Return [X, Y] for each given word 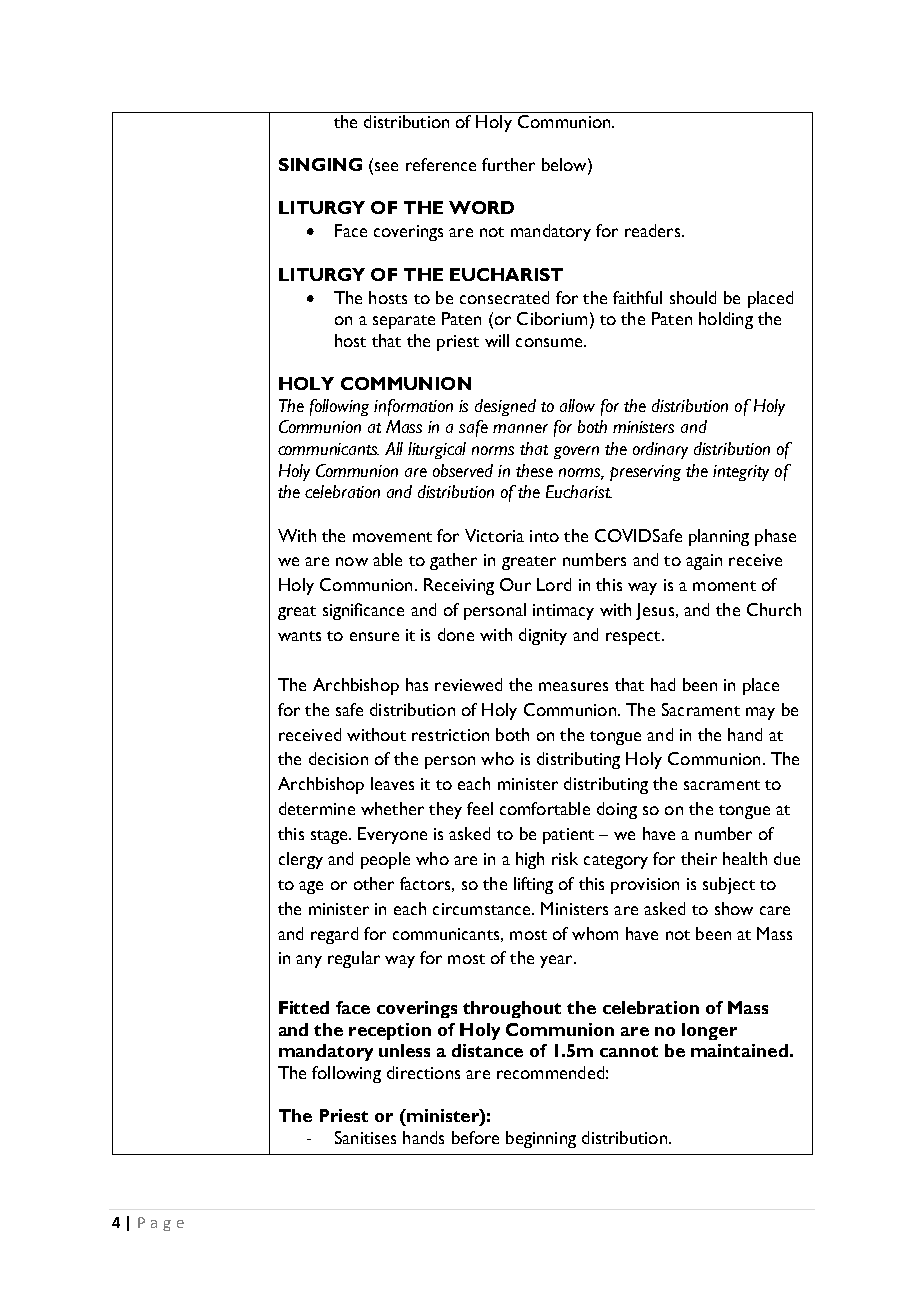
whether [392, 808]
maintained [739, 1050]
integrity [741, 473]
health [745, 858]
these [534, 470]
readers [654, 230]
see [386, 166]
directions [423, 1072]
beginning [541, 1139]
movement [392, 537]
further [508, 164]
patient [568, 836]
